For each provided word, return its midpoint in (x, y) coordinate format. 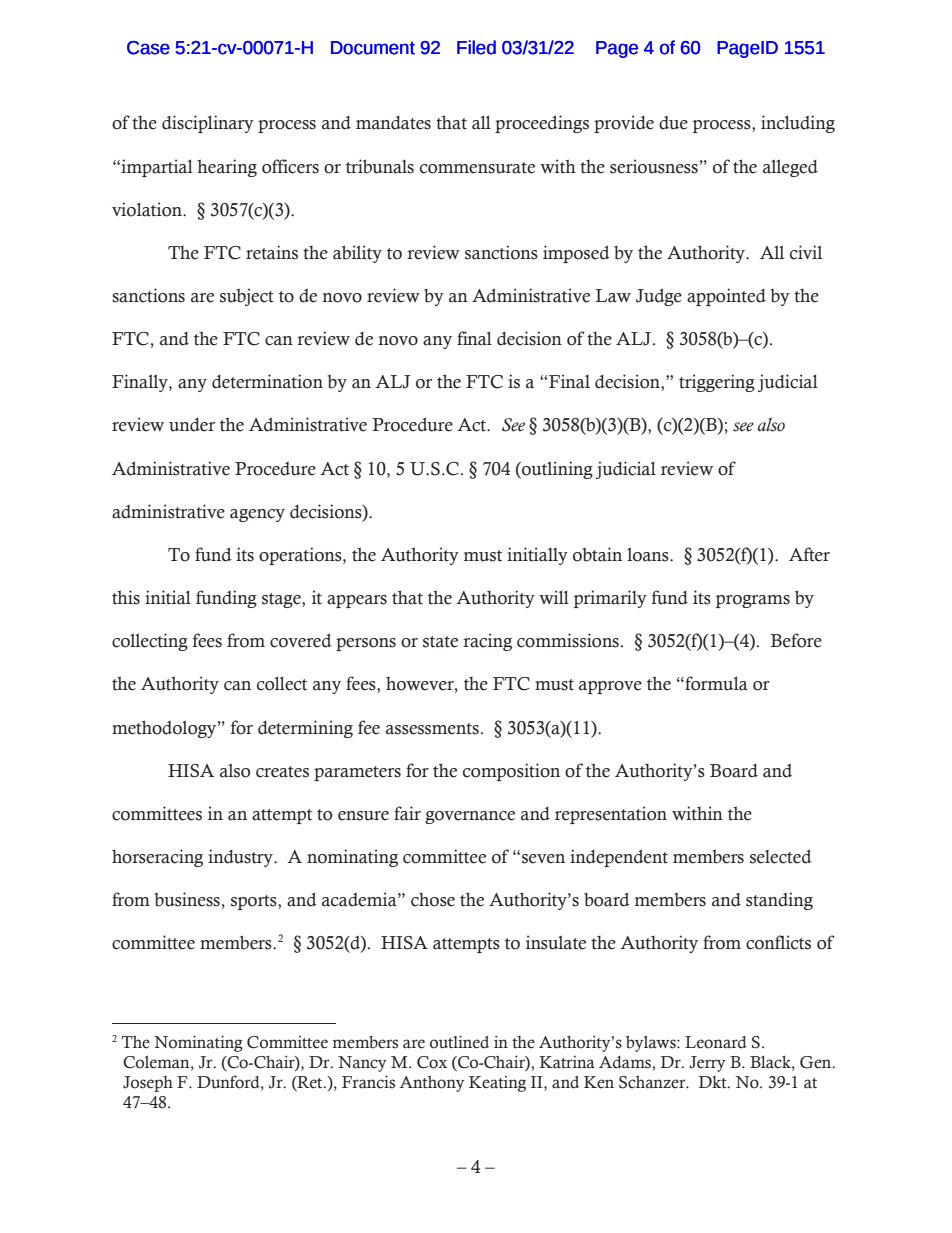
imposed (576, 254)
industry (241, 858)
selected (781, 857)
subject (247, 297)
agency (257, 515)
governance (470, 817)
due (673, 123)
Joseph (148, 1084)
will (554, 597)
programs (753, 601)
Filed (476, 47)
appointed (726, 297)
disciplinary (208, 124)
